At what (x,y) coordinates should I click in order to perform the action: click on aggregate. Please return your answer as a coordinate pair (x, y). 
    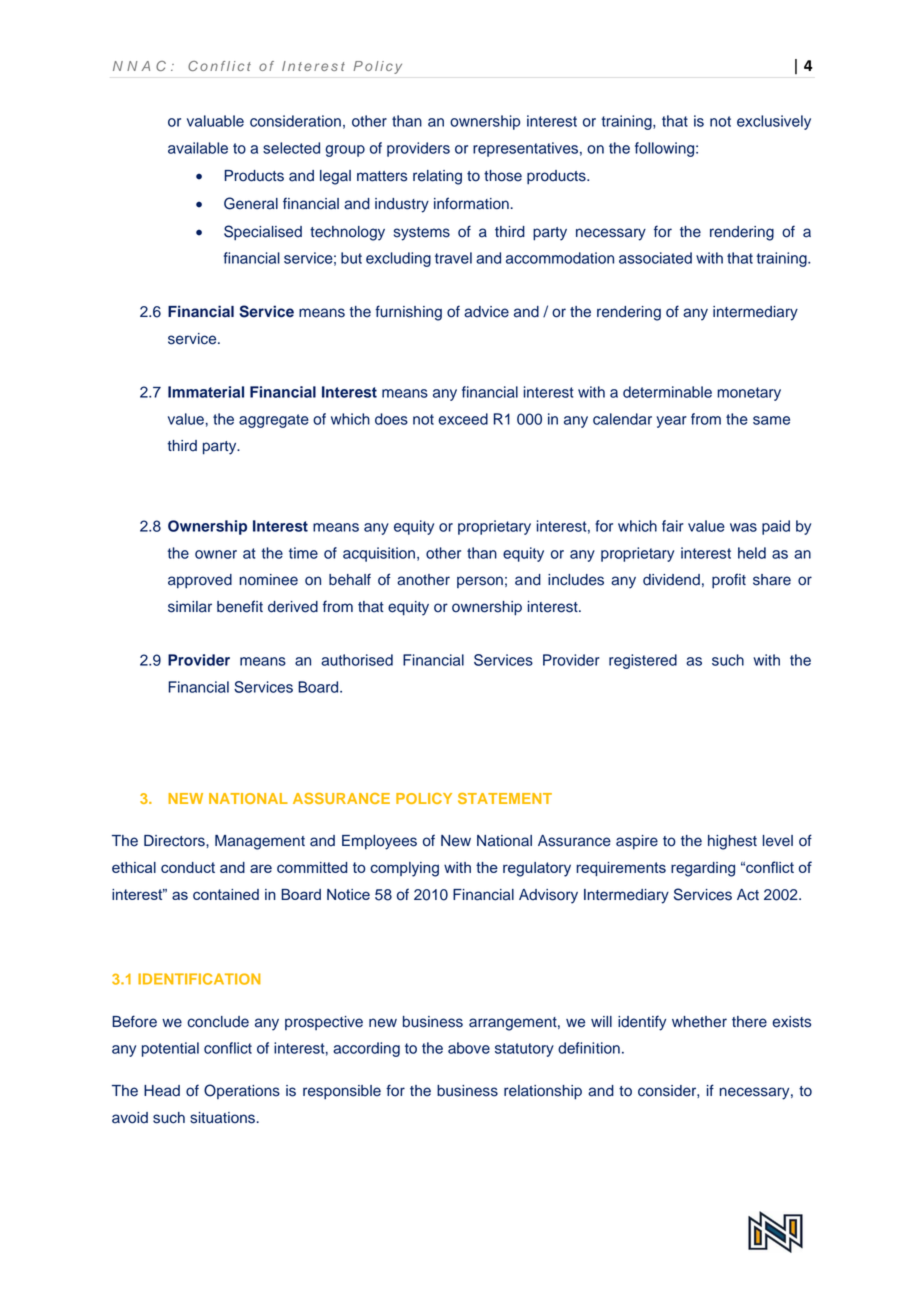
    Looking at the image, I should click on (274, 421).
